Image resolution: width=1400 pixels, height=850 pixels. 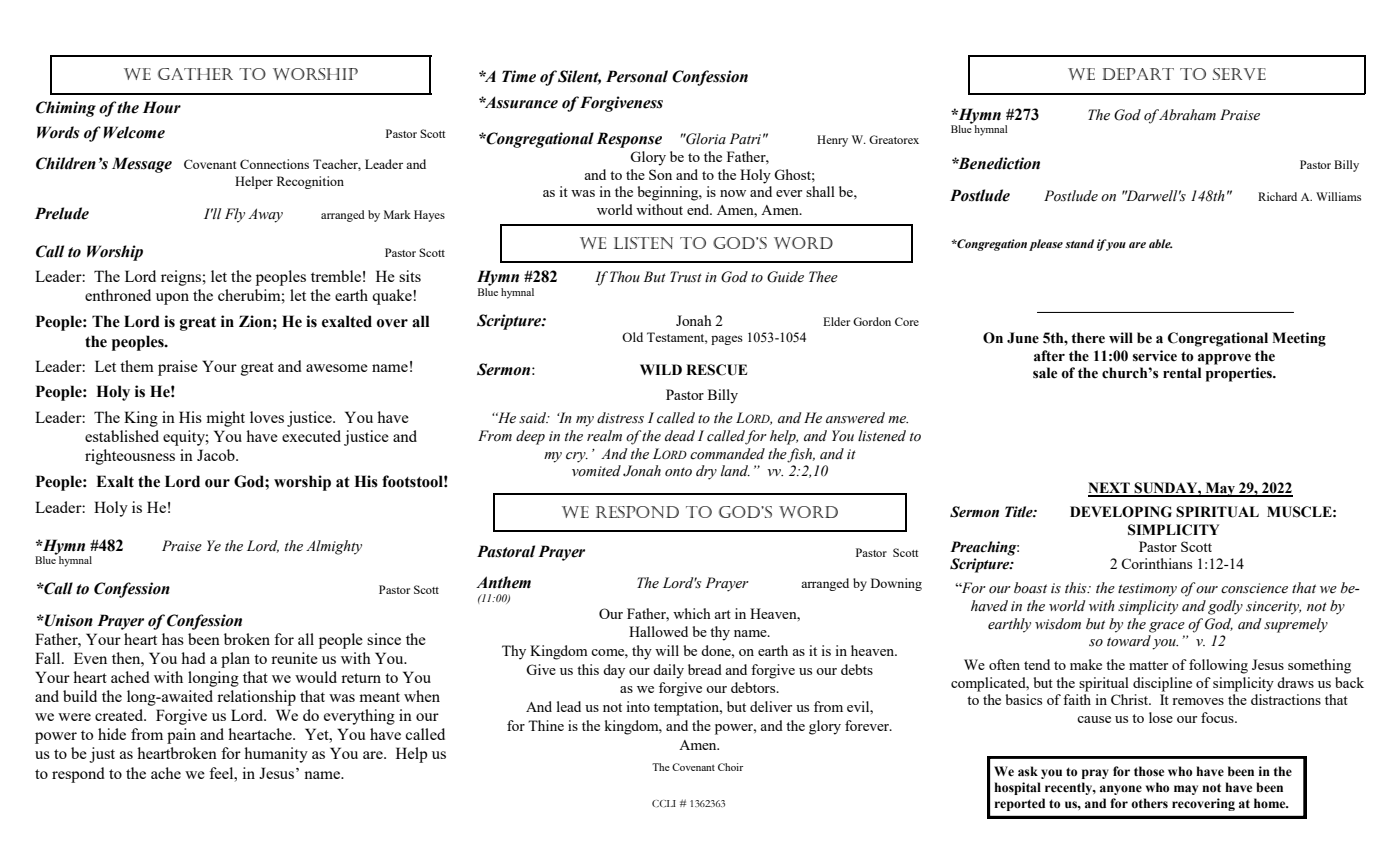 What do you see at coordinates (276, 755) in the screenshot?
I see `humanity` at bounding box center [276, 755].
